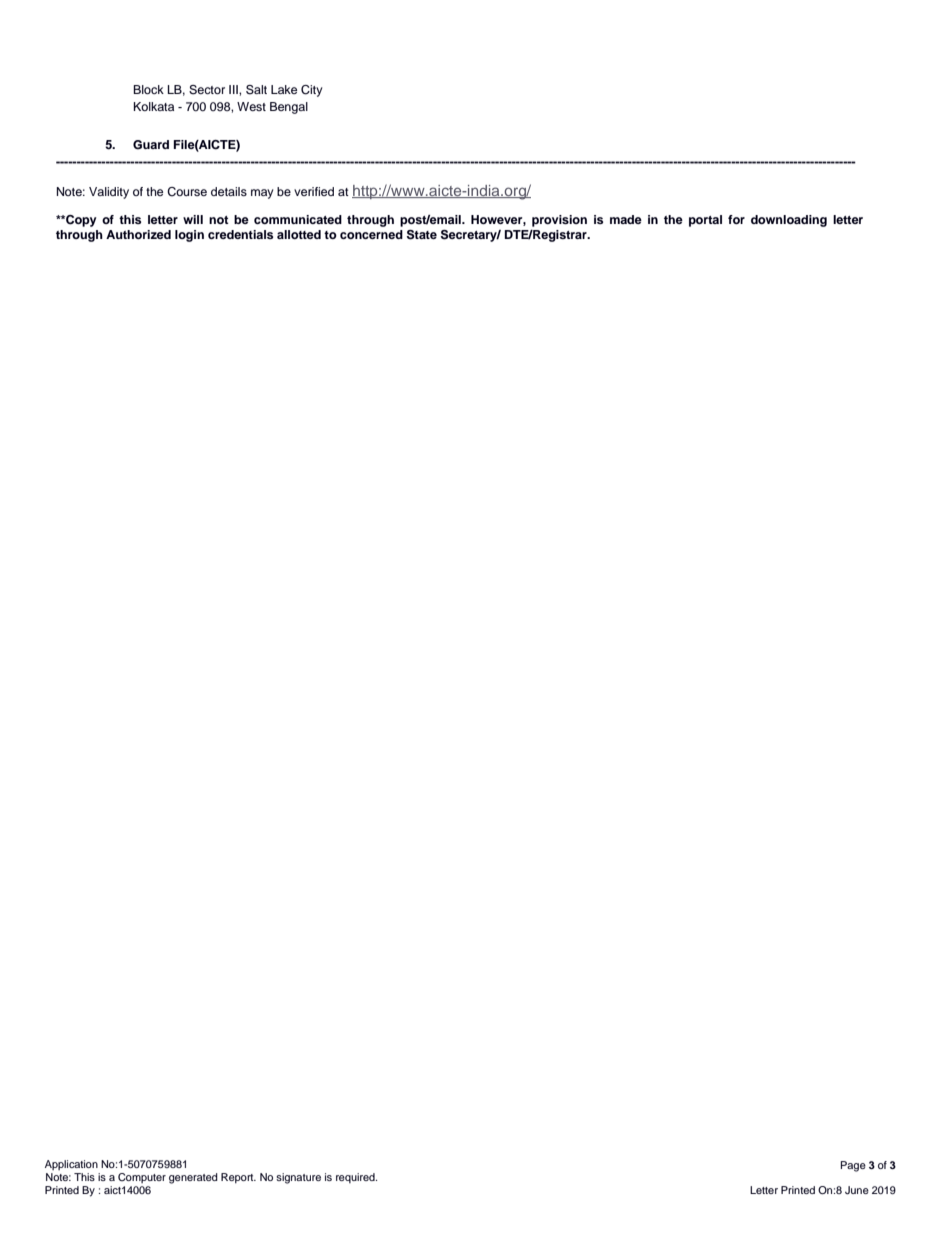 The image size is (952, 1233). What do you see at coordinates (154, 106) in the screenshot?
I see `Kolkata` at bounding box center [154, 106].
